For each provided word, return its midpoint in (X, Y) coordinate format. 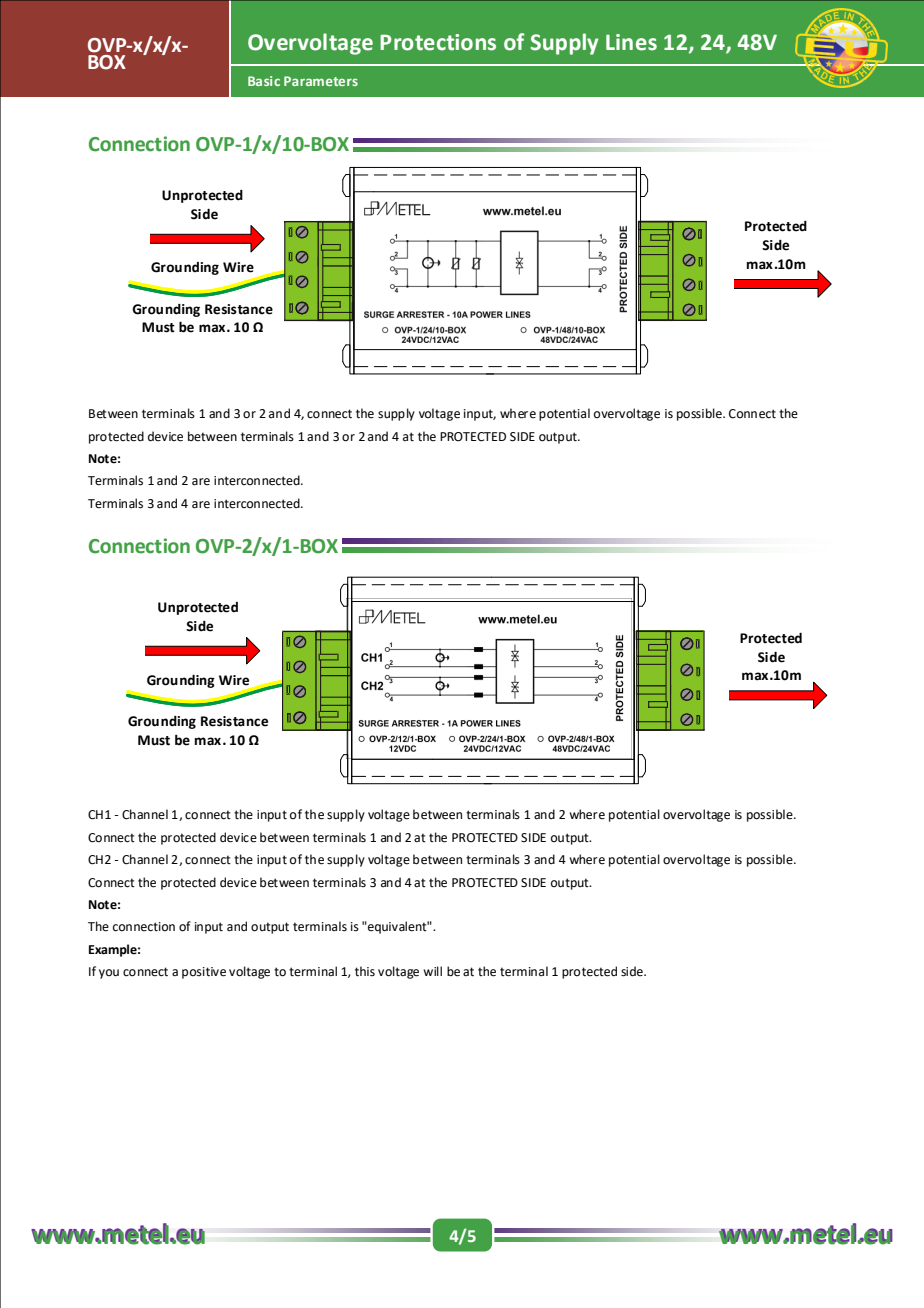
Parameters (321, 81)
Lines (631, 42)
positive (204, 973)
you (109, 974)
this (365, 971)
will (432, 971)
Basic (264, 81)
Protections (438, 42)
